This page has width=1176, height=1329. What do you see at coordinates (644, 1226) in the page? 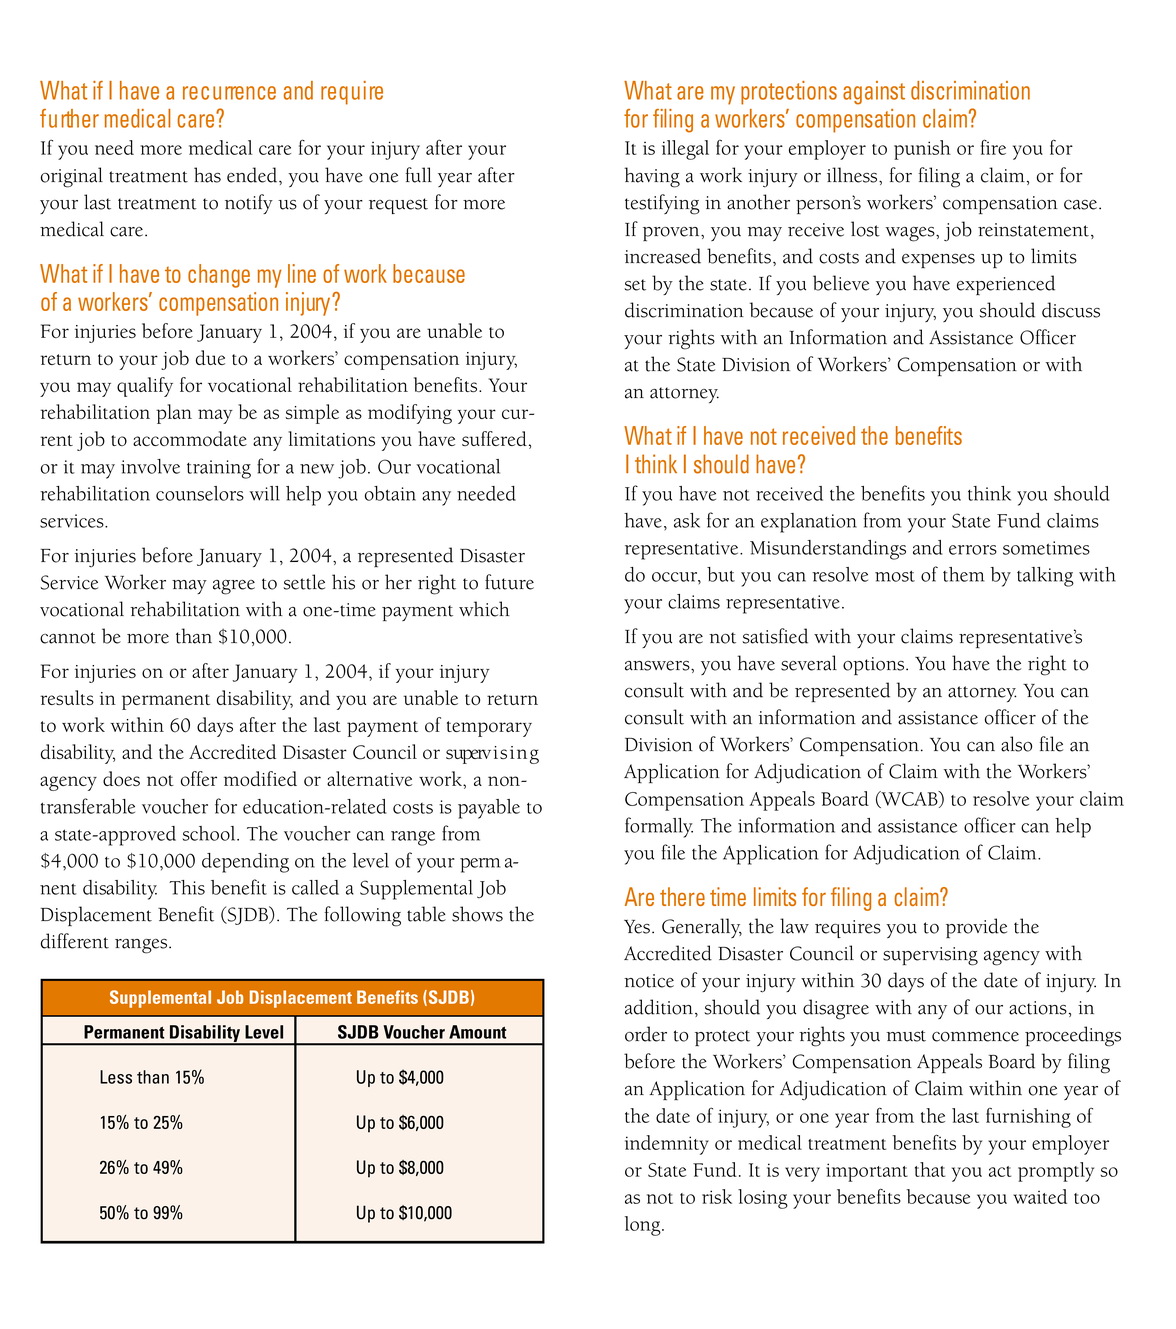
I see `long` at bounding box center [644, 1226].
